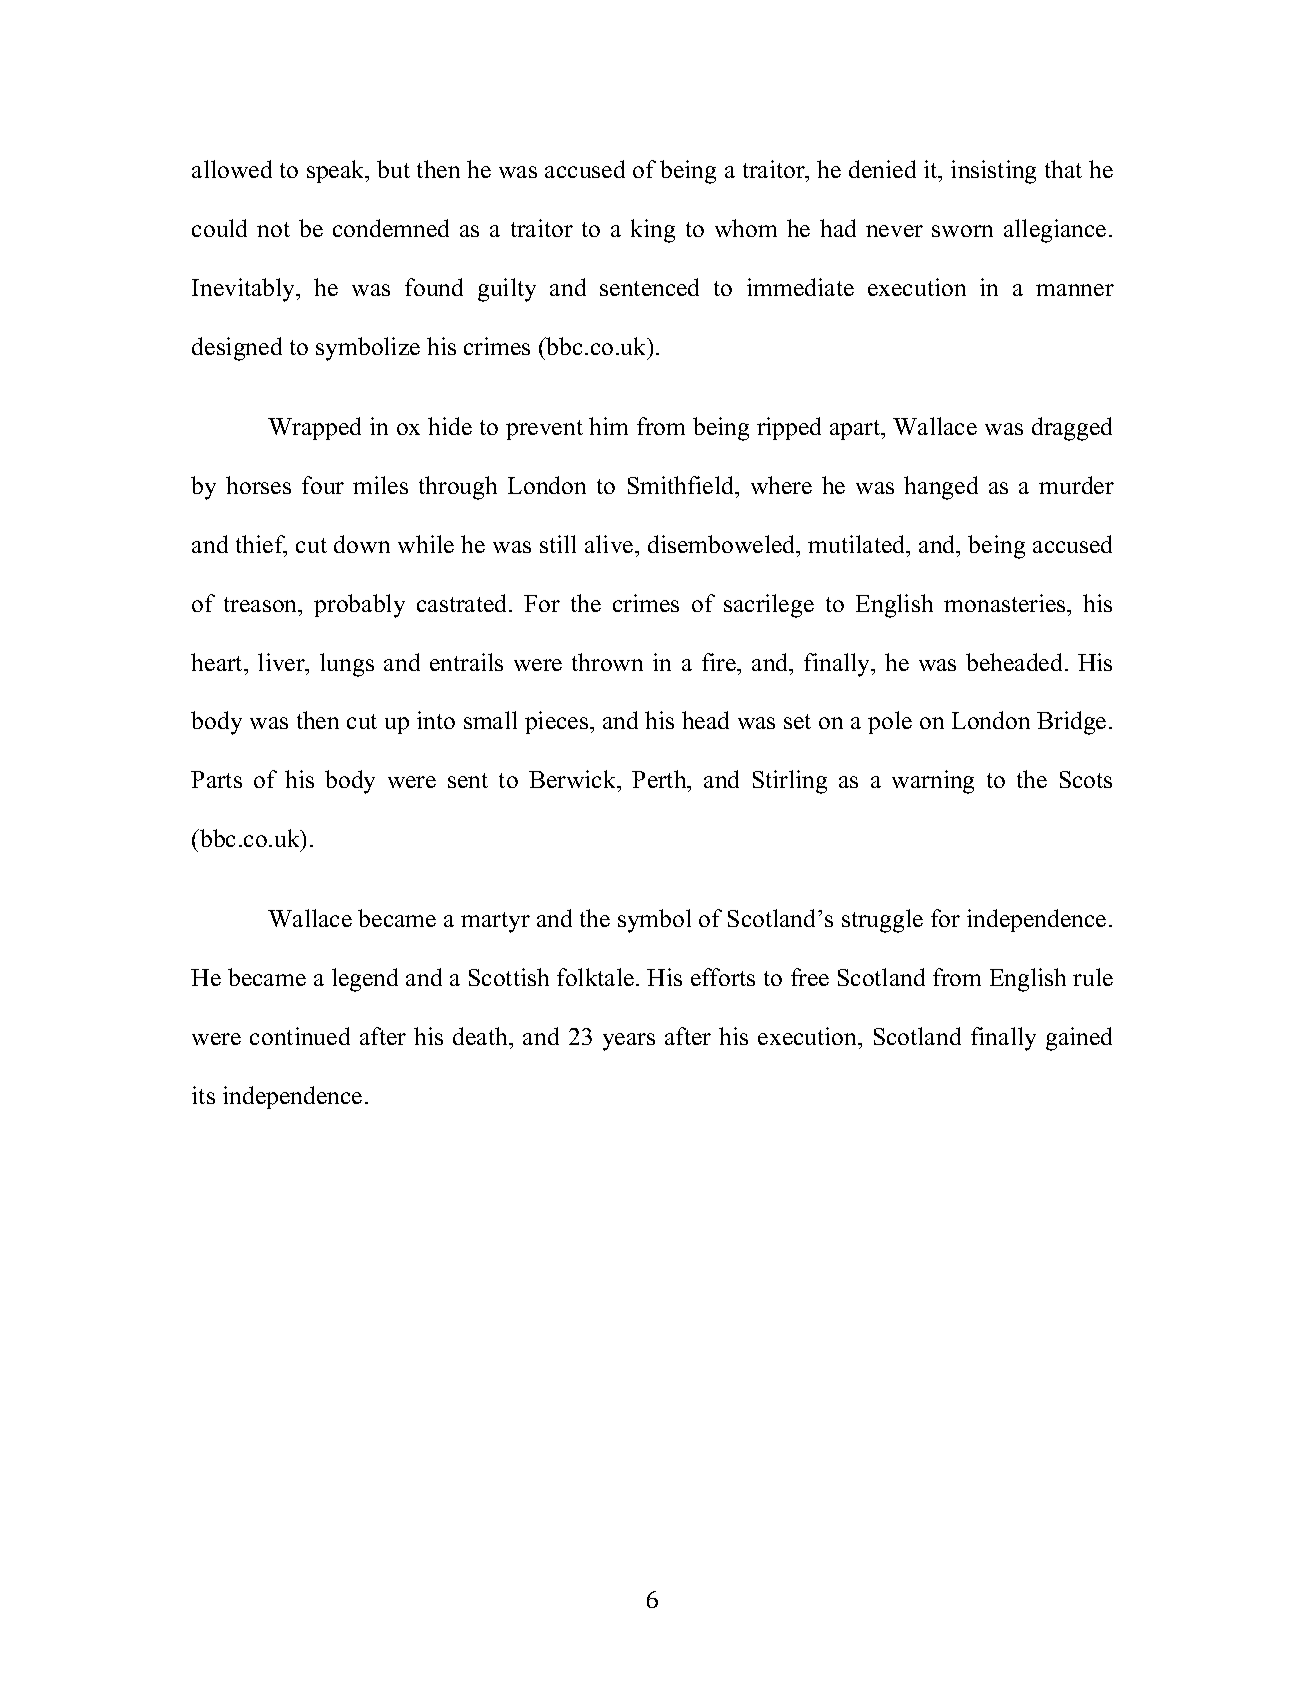 The width and height of the image is (1306, 1690). Describe the element at coordinates (300, 1036) in the image. I see `continued` at that location.
